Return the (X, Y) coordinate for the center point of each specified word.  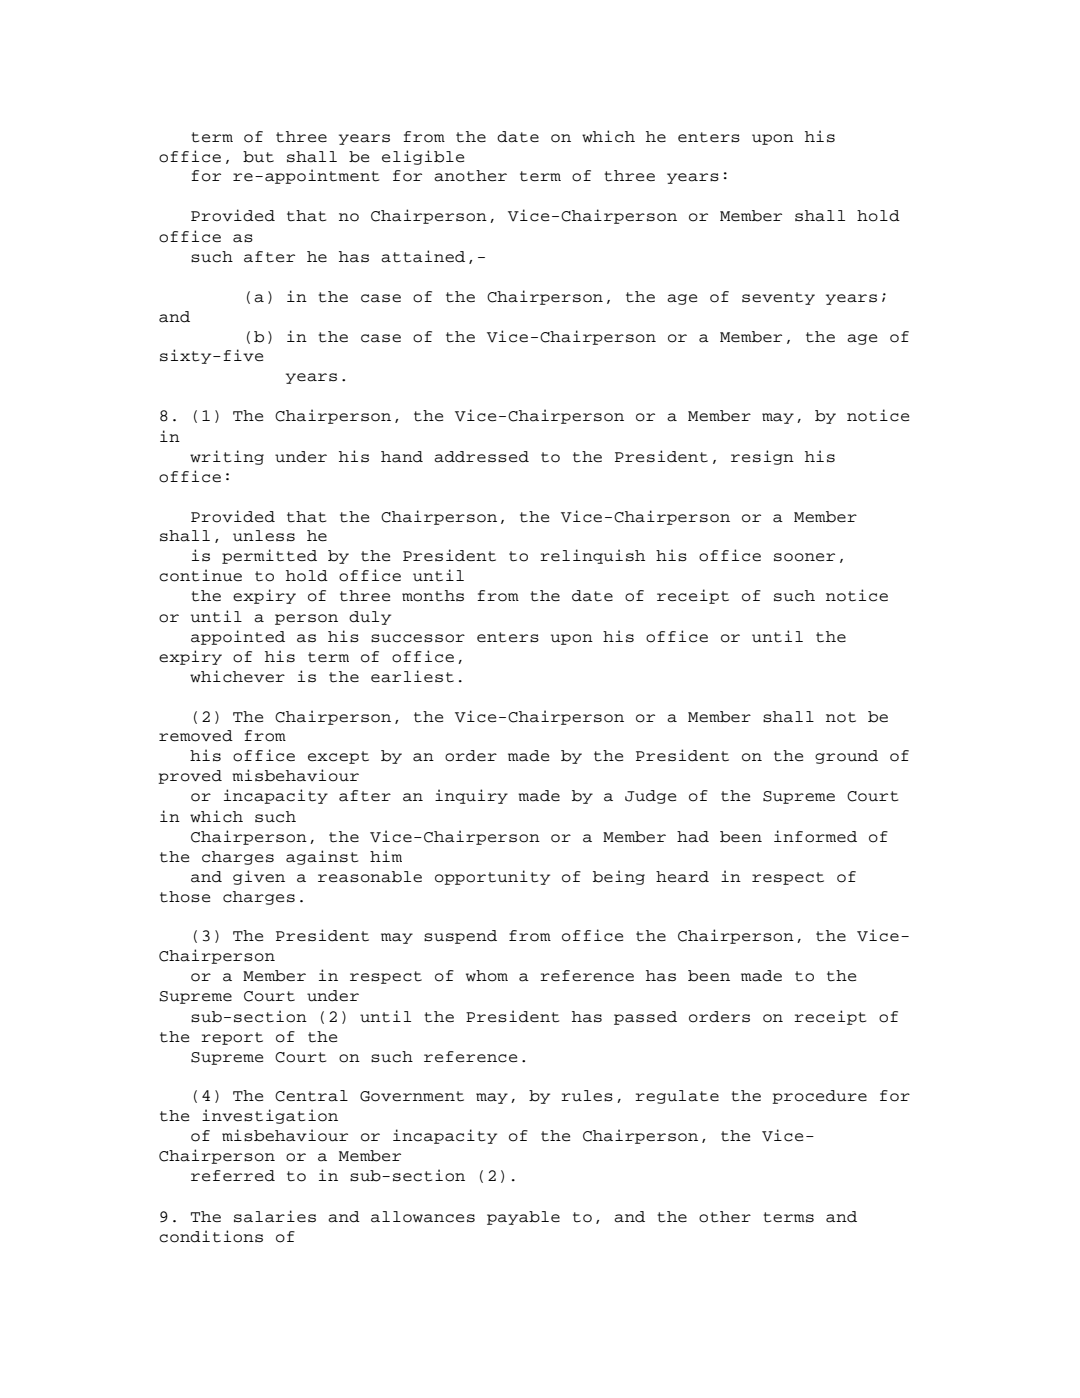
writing (227, 457)
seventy (778, 298)
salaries (275, 1216)
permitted (269, 556)
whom (487, 976)
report (232, 1038)
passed (645, 1018)
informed (815, 836)
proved (190, 777)
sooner (804, 557)
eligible (423, 157)
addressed (481, 457)
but (258, 157)
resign (762, 457)
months (433, 596)
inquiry (471, 796)
